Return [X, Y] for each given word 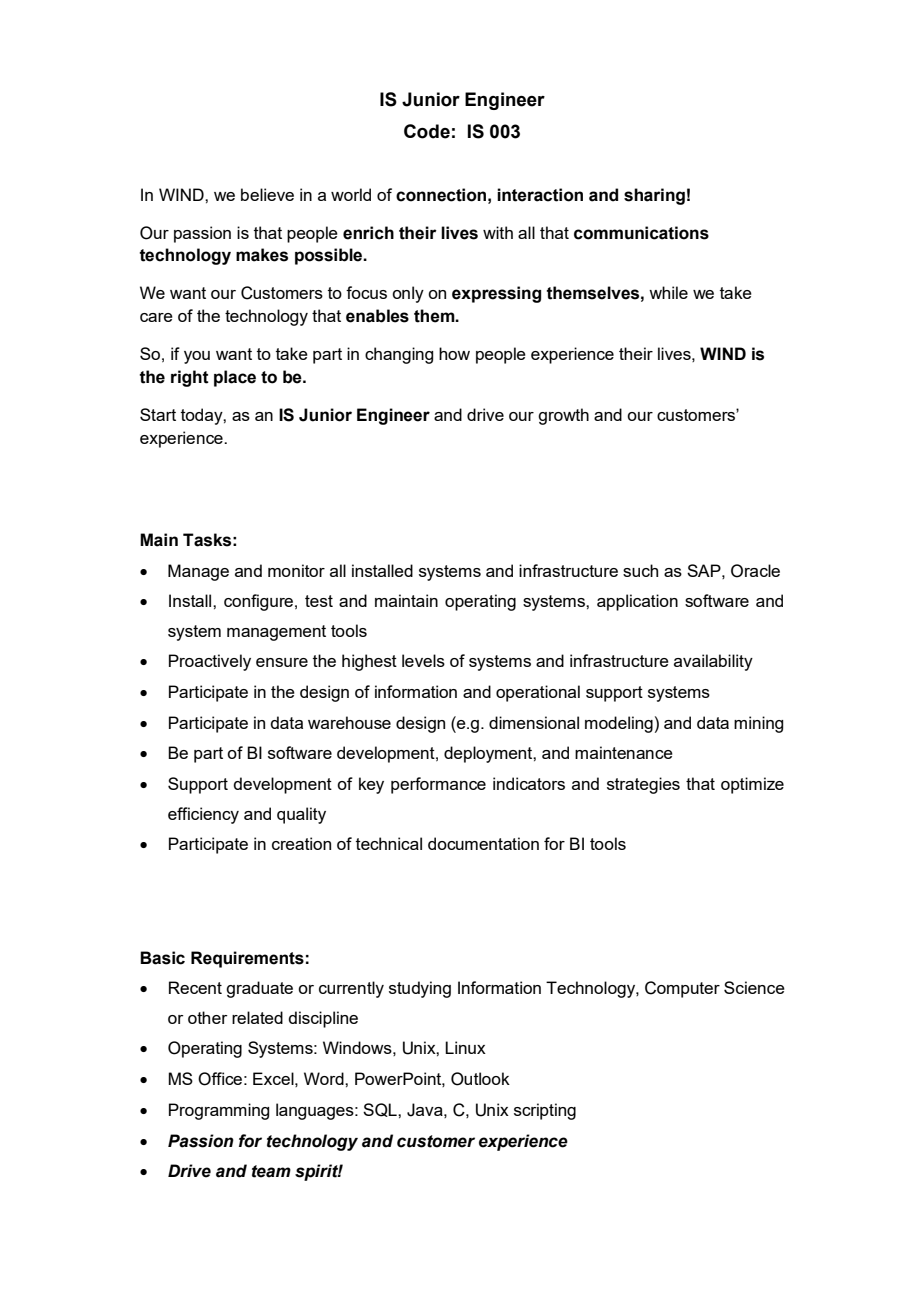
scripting [545, 1111]
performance [438, 785]
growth [563, 416]
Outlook [480, 1079]
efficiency [203, 815]
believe [267, 194]
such [640, 570]
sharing [654, 196]
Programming [219, 1111]
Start [158, 414]
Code [427, 131]
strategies [643, 785]
